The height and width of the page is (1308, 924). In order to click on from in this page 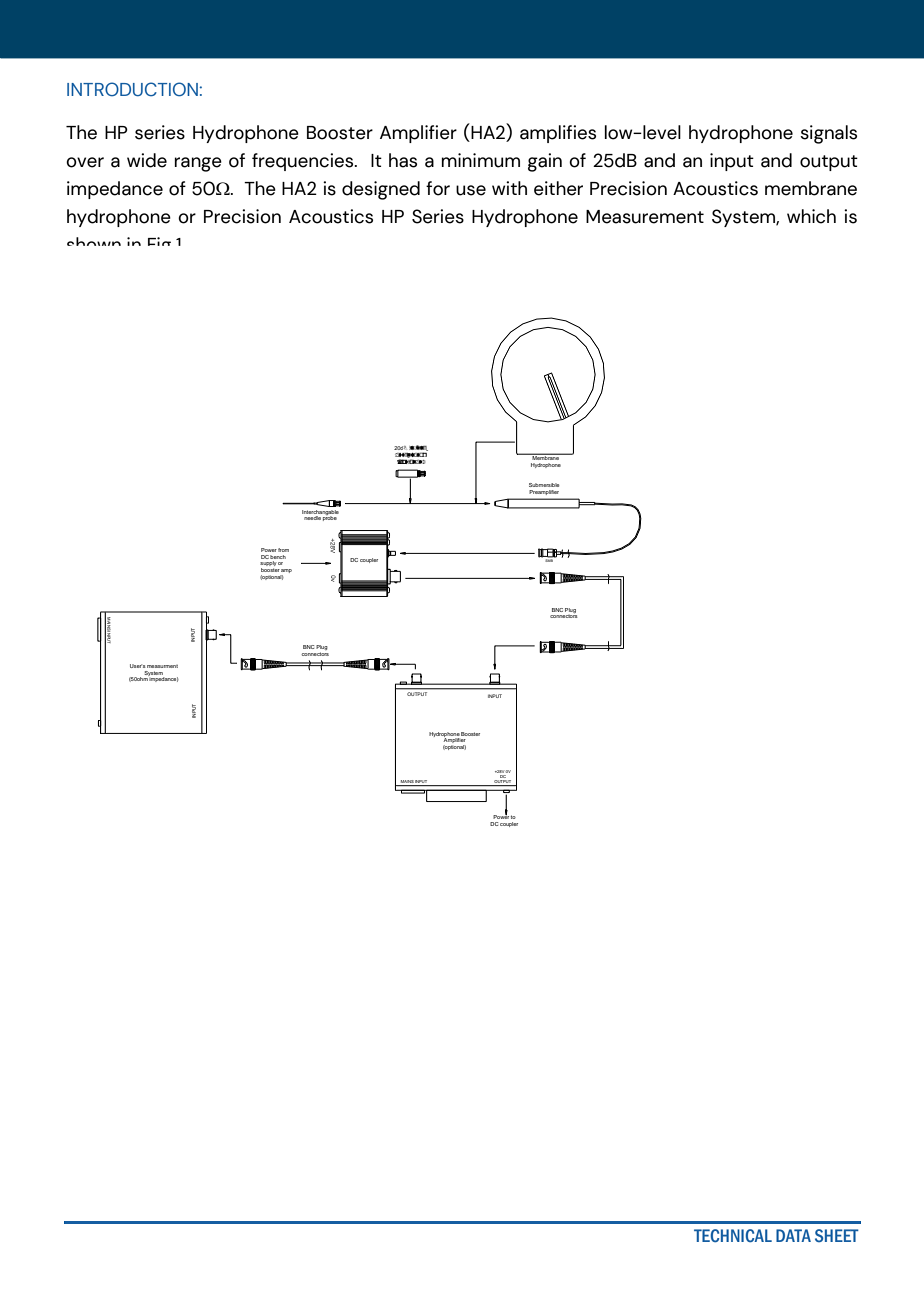, I will do `click(283, 550)`.
